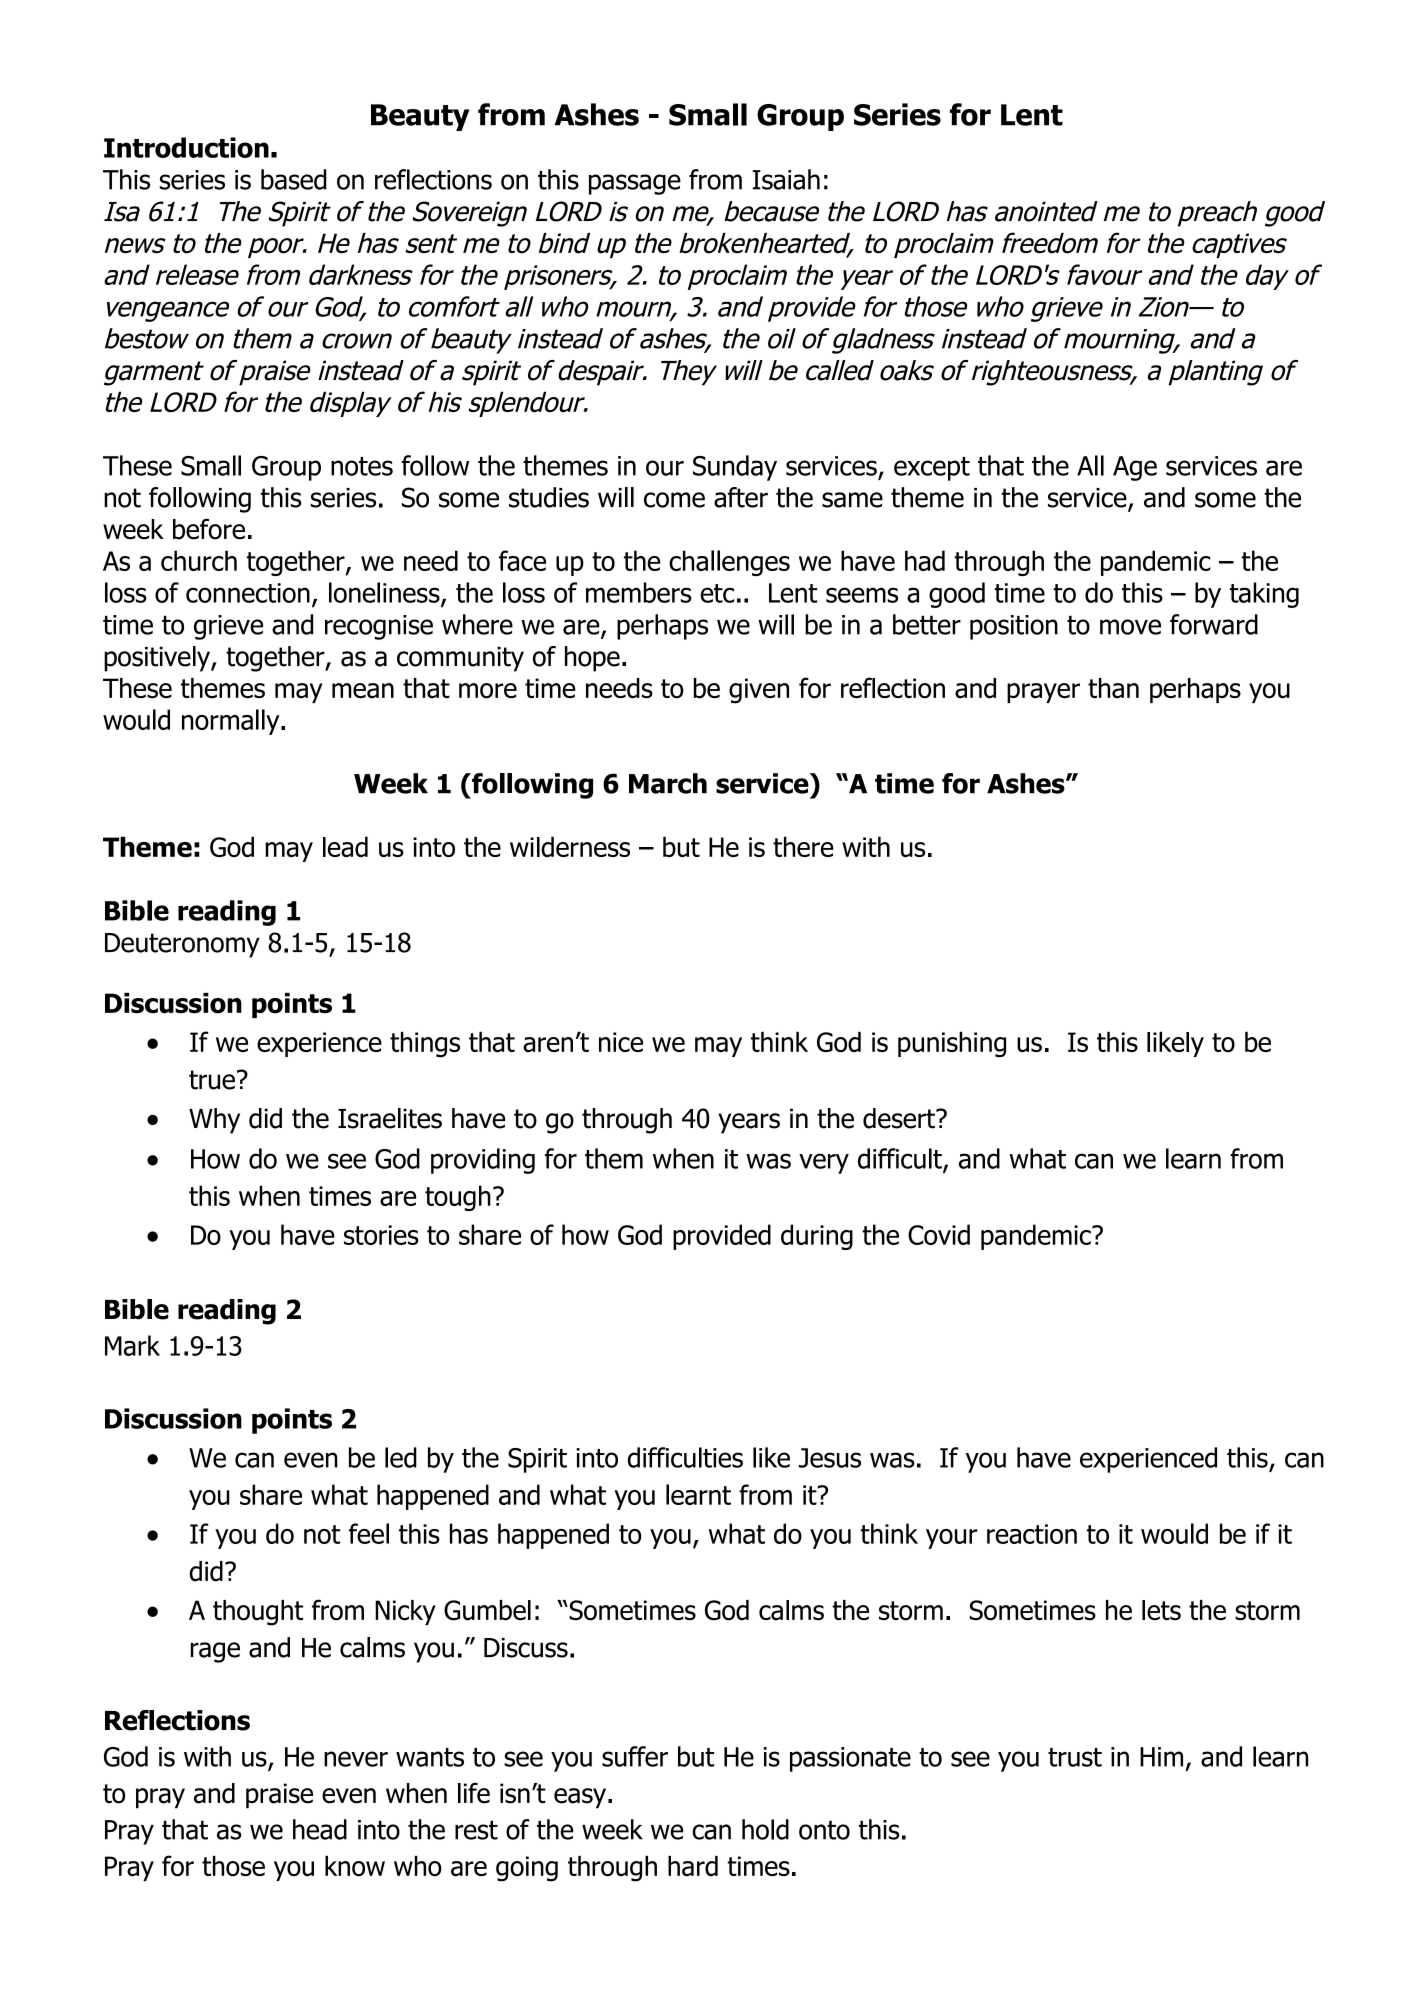 The width and height of the image is (1423, 2012). I want to click on during, so click(817, 1237).
